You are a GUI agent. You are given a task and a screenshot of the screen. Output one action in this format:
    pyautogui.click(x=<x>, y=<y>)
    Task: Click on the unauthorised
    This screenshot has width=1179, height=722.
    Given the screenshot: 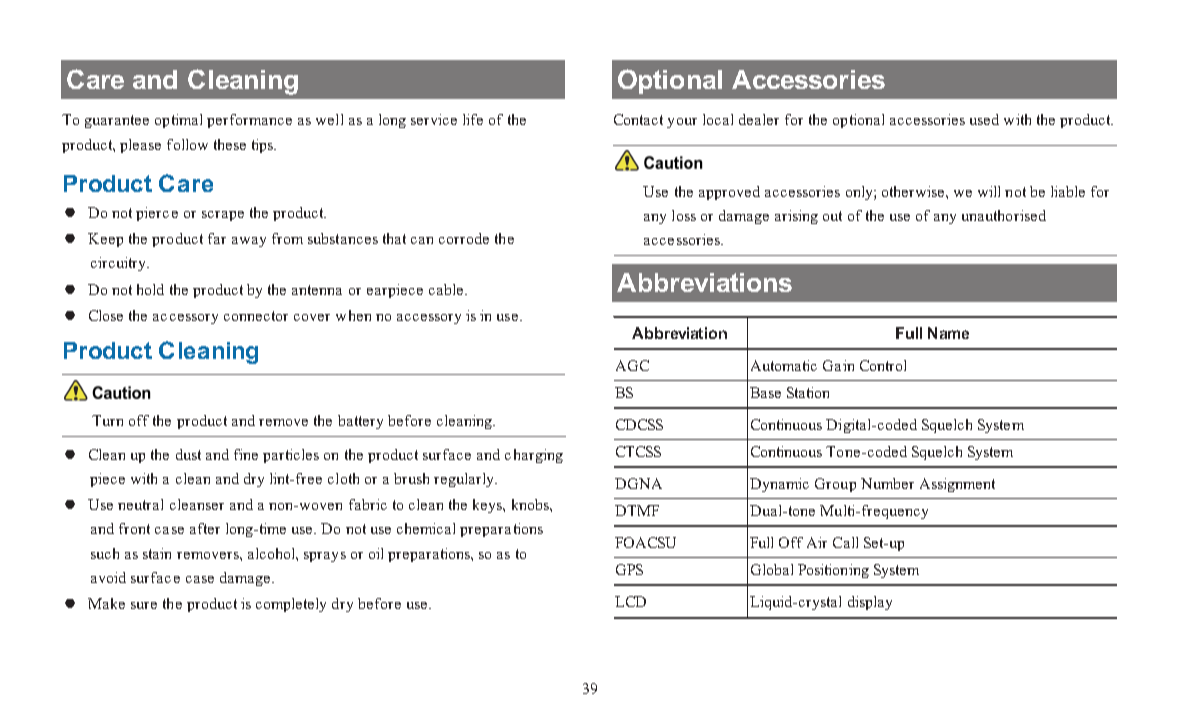 What is the action you would take?
    pyautogui.click(x=1004, y=215)
